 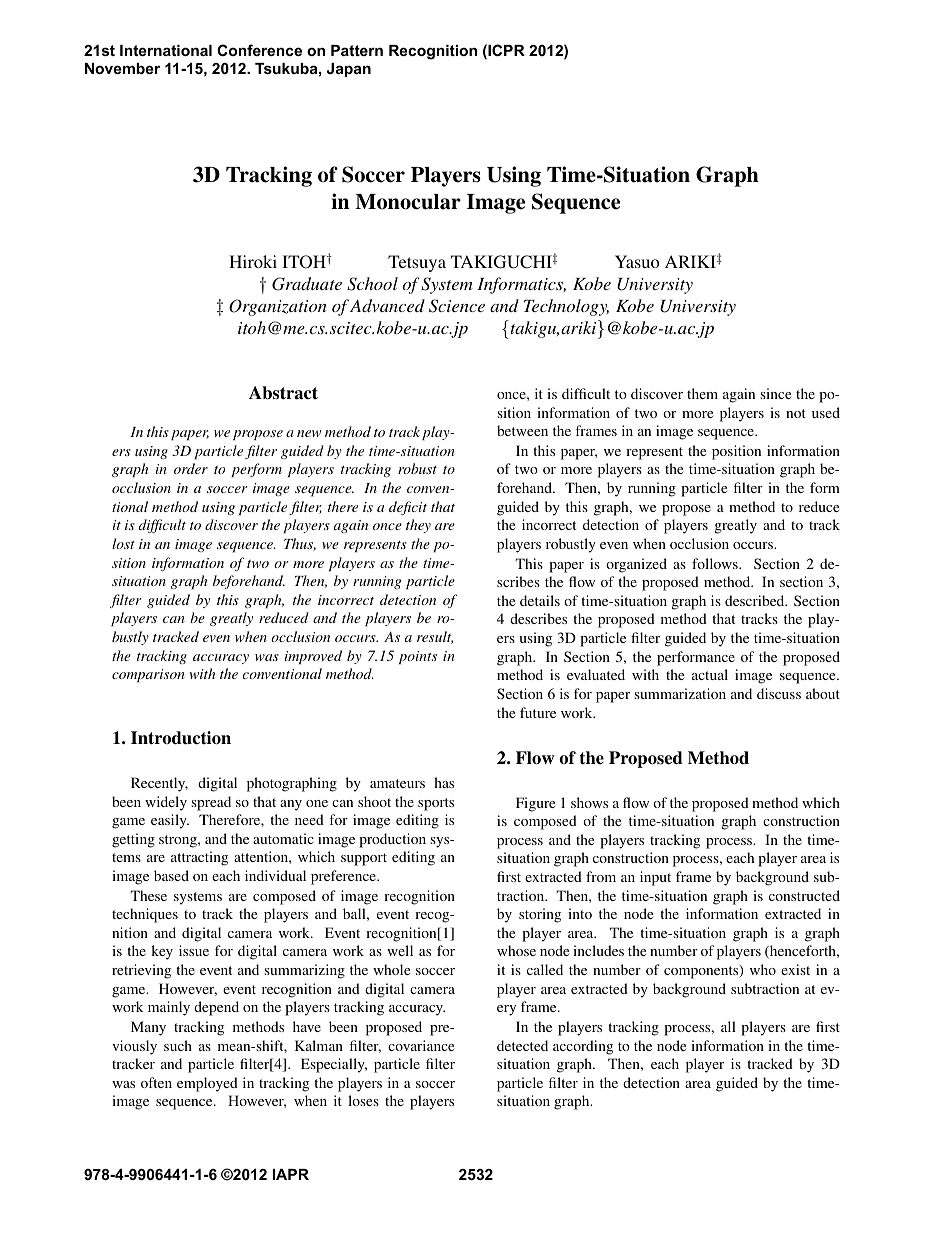 What do you see at coordinates (540, 600) in the document?
I see `details` at bounding box center [540, 600].
